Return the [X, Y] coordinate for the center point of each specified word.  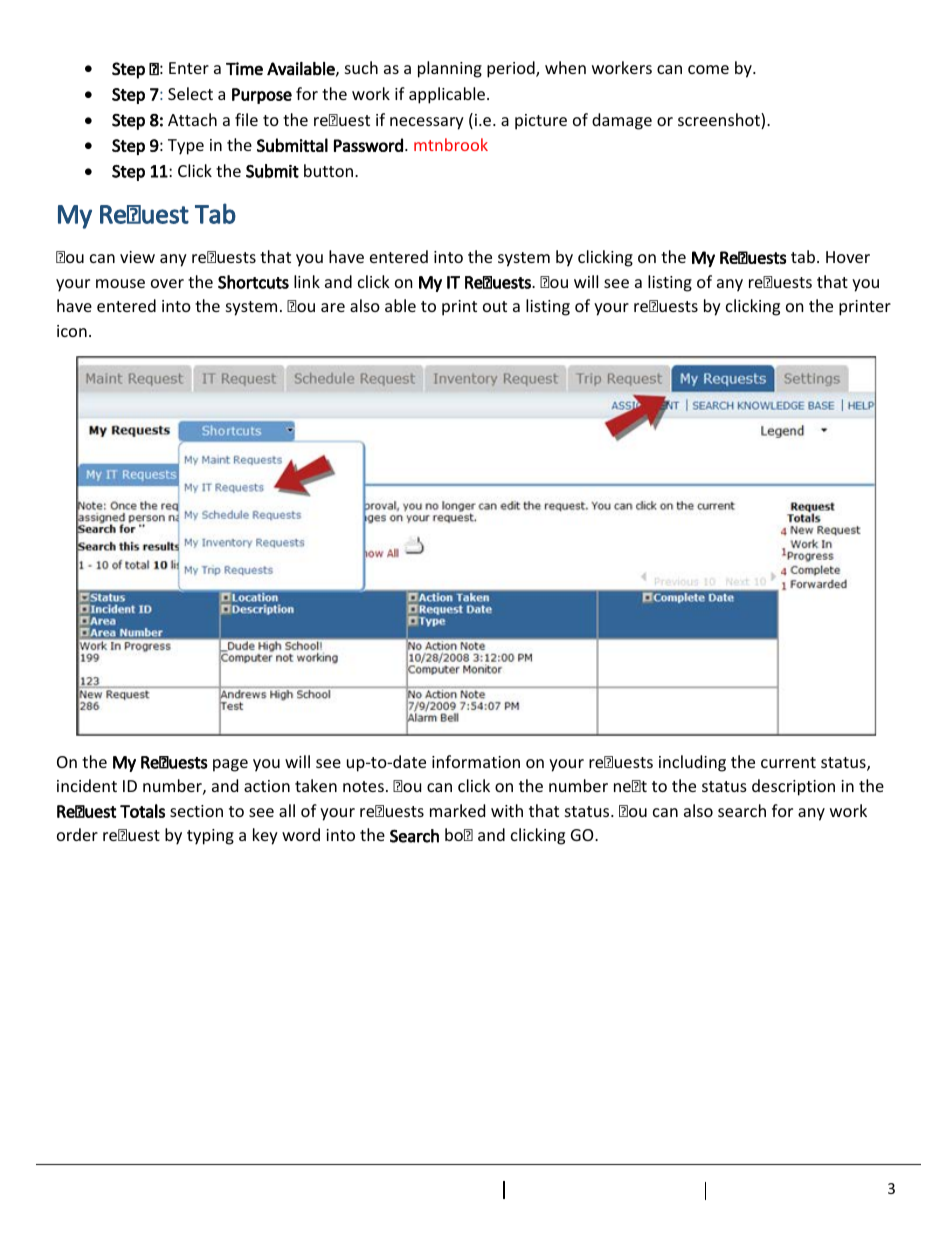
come [708, 69]
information [476, 761]
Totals [142, 811]
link [307, 281]
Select [190, 93]
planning [450, 69]
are [333, 307]
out [495, 306]
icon [72, 331]
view [137, 257]
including [692, 763]
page [230, 765]
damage [622, 121]
